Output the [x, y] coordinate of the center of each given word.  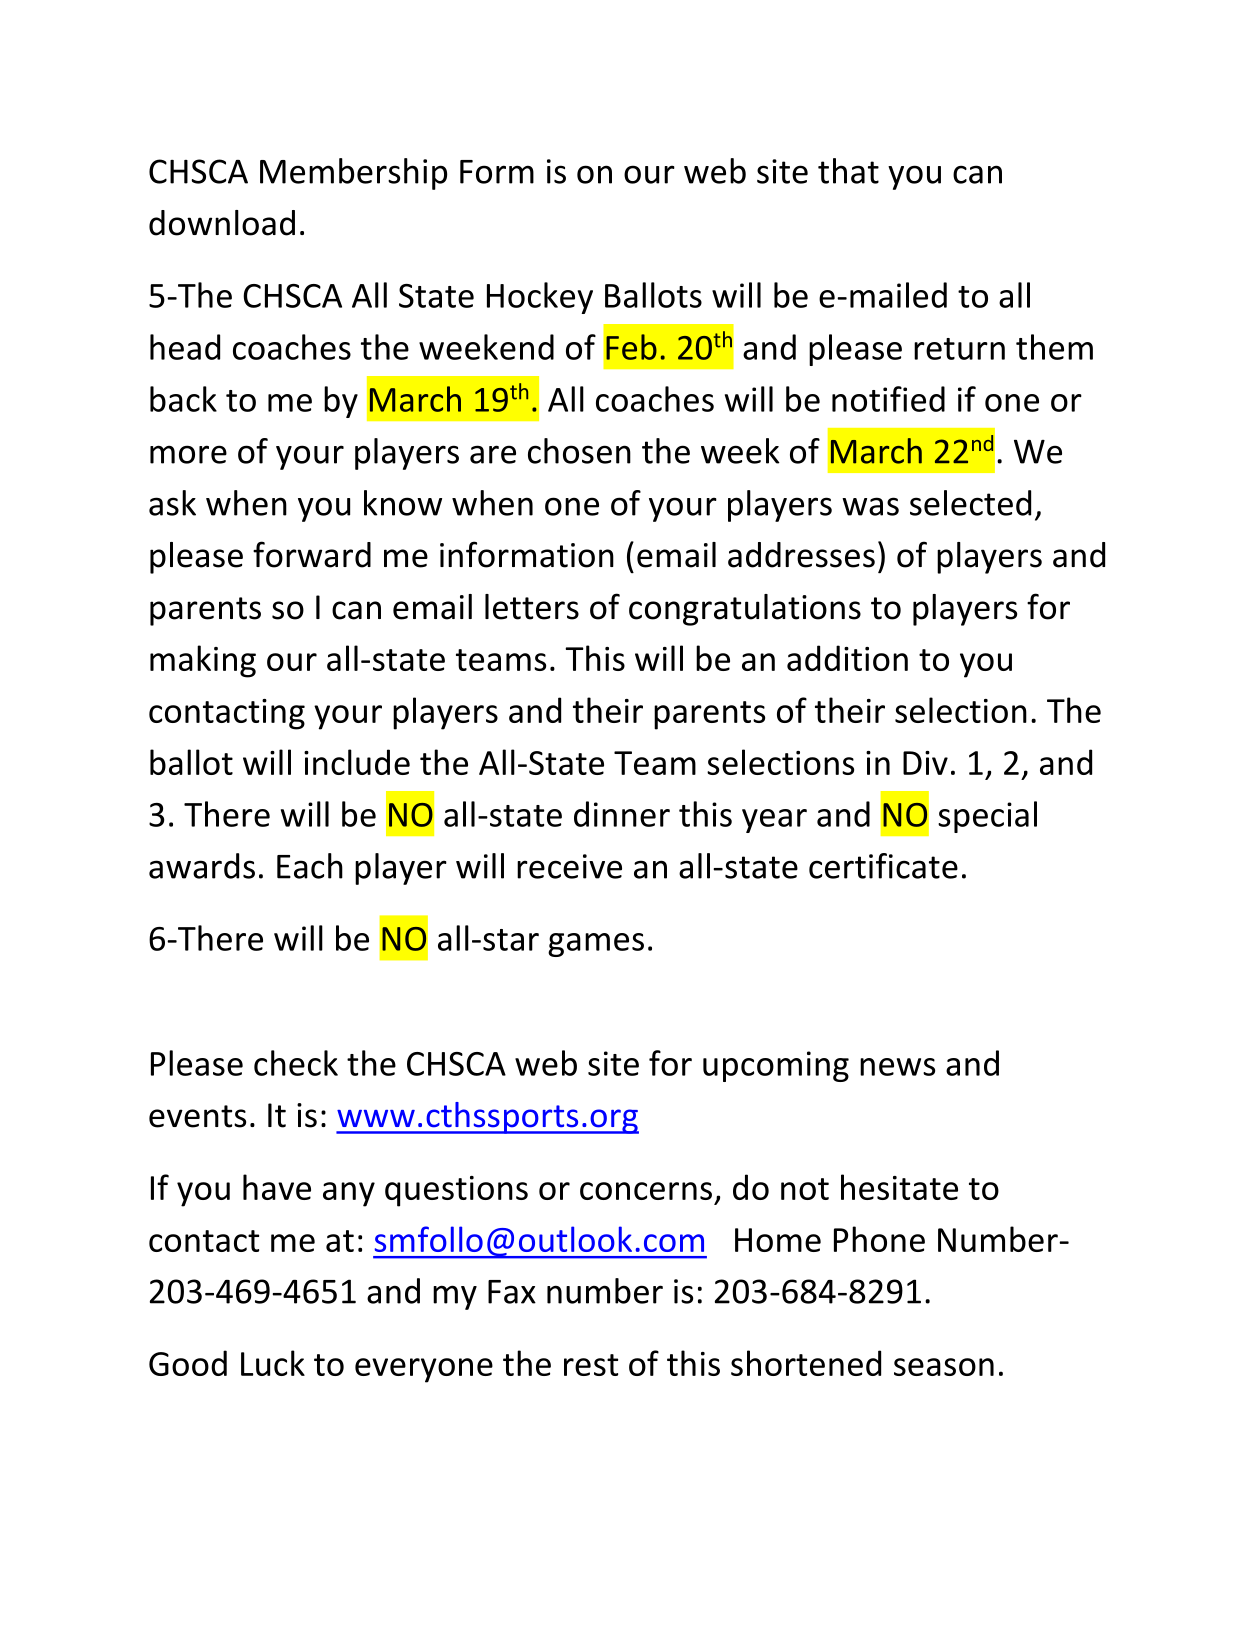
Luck [273, 1363]
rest [591, 1365]
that [848, 171]
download [222, 223]
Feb [631, 347]
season [944, 1367]
